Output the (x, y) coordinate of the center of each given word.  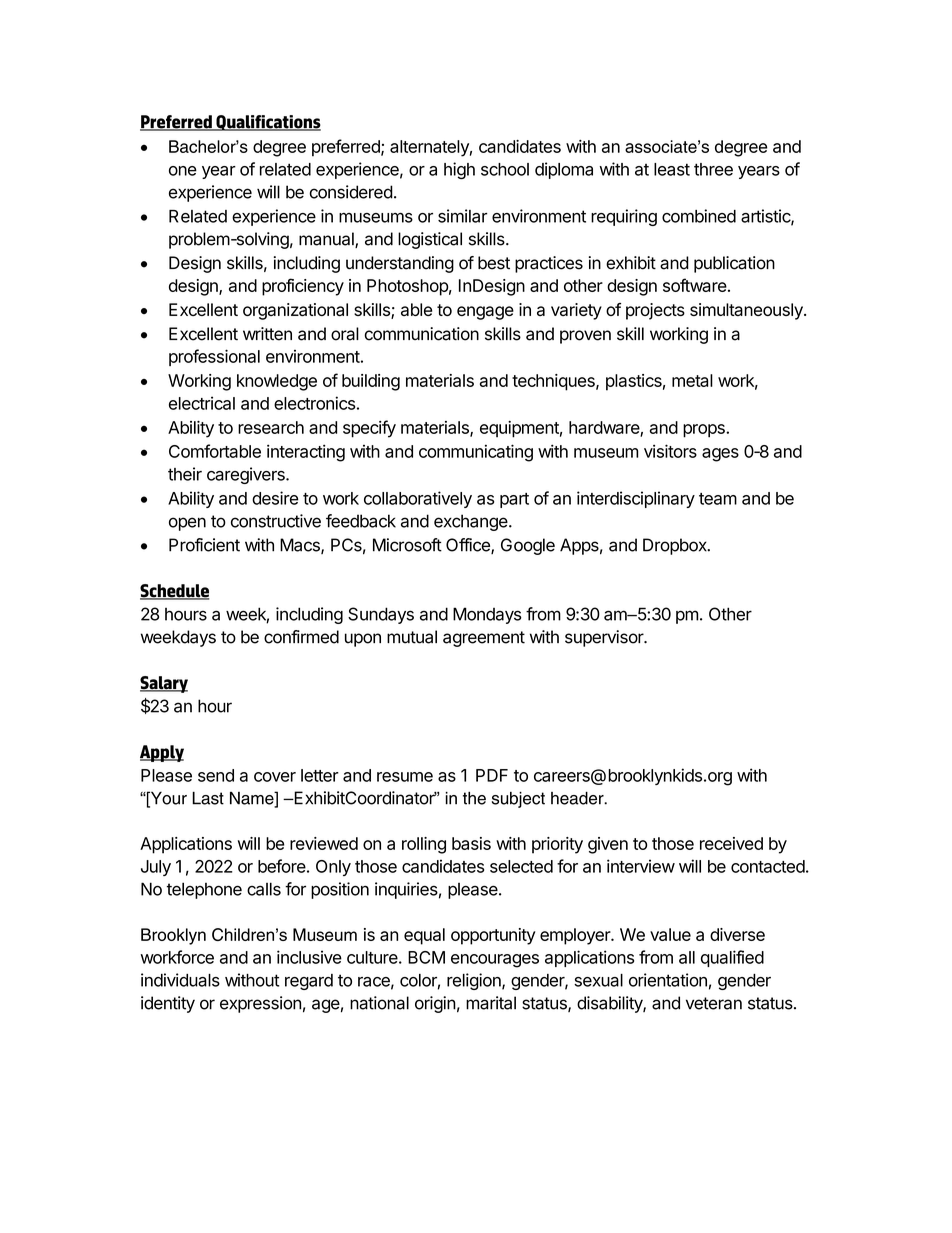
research (271, 427)
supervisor (605, 638)
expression (260, 1004)
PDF (492, 775)
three (713, 169)
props (705, 431)
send (216, 775)
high (459, 170)
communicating (476, 453)
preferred (347, 148)
